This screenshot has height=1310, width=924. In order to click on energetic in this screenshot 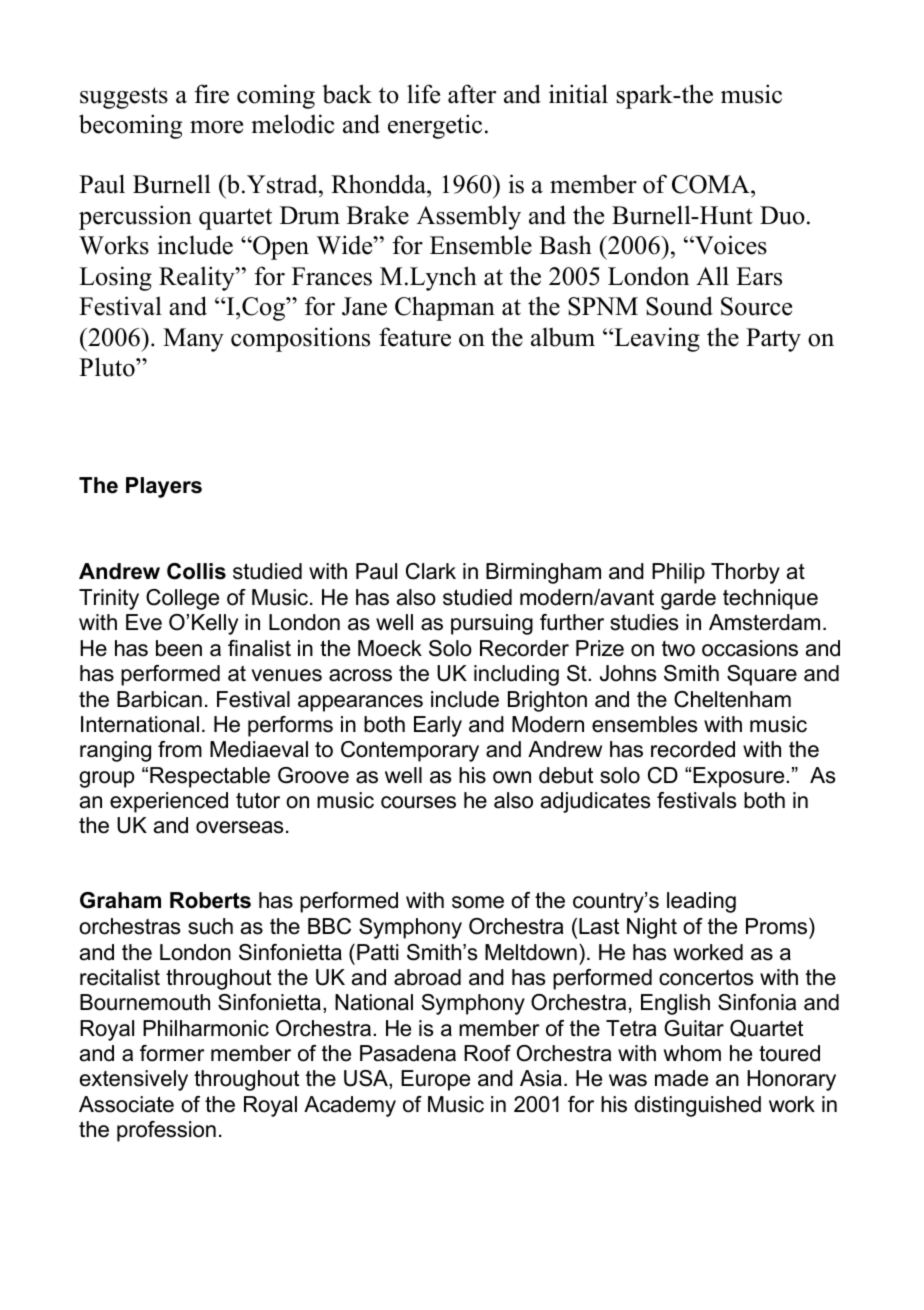, I will do `click(435, 126)`.
